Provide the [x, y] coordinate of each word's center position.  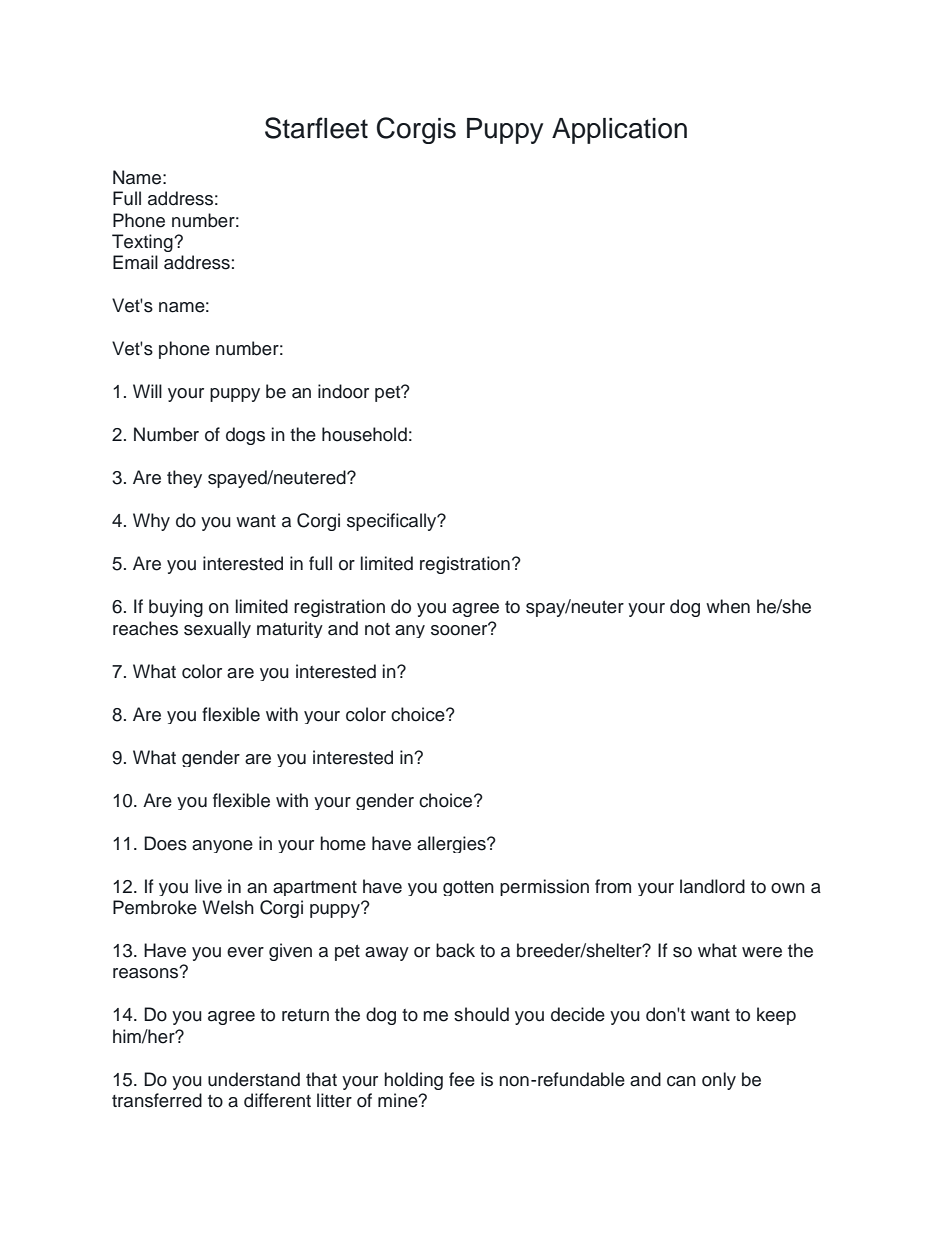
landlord [712, 886]
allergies [452, 844]
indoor [343, 391]
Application [619, 131]
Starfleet [316, 128]
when [728, 606]
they [184, 479]
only [719, 1081]
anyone [222, 846]
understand [254, 1079]
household [364, 434]
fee [462, 1079]
